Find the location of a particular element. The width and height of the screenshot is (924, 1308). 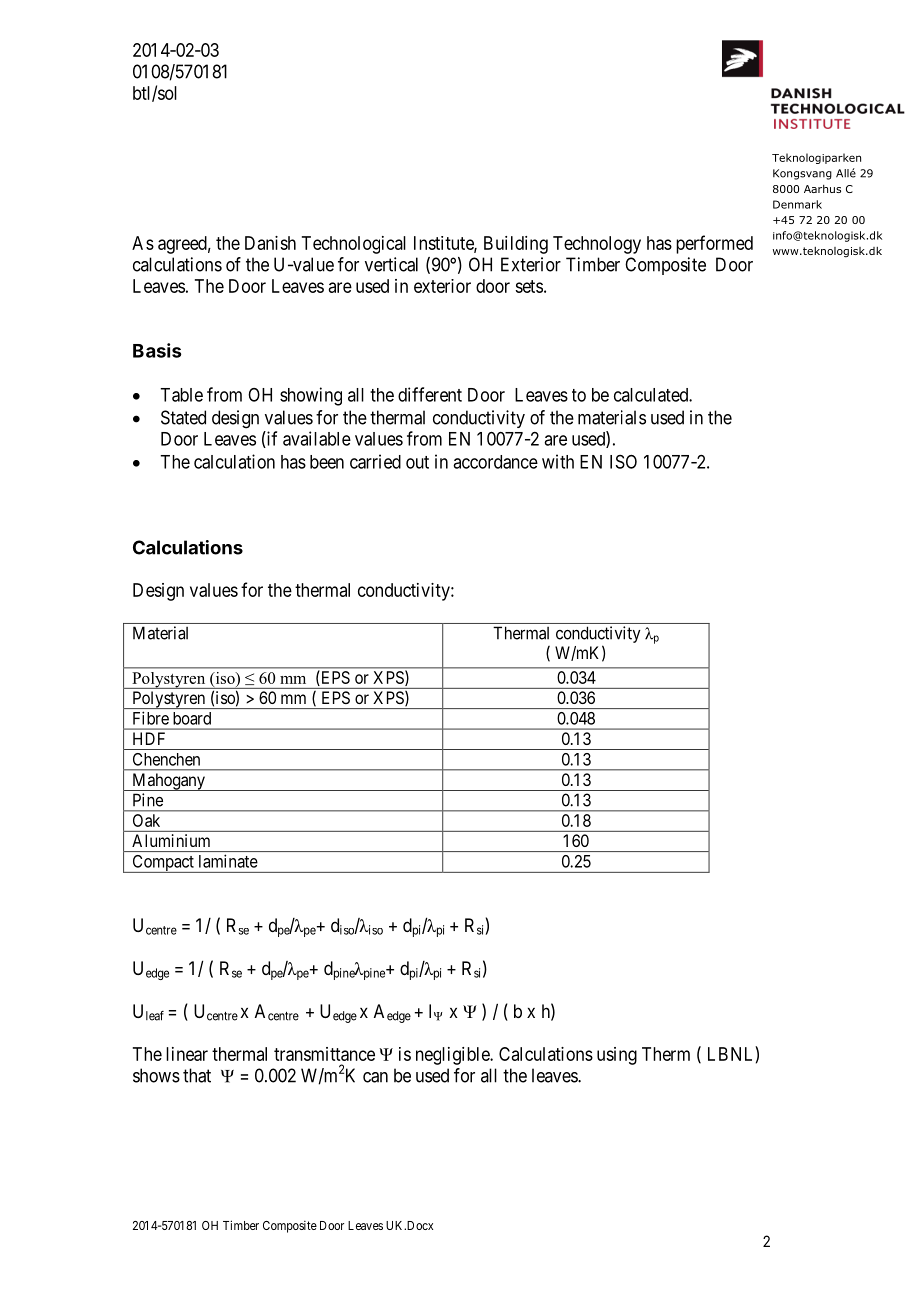

with is located at coordinates (558, 461).
